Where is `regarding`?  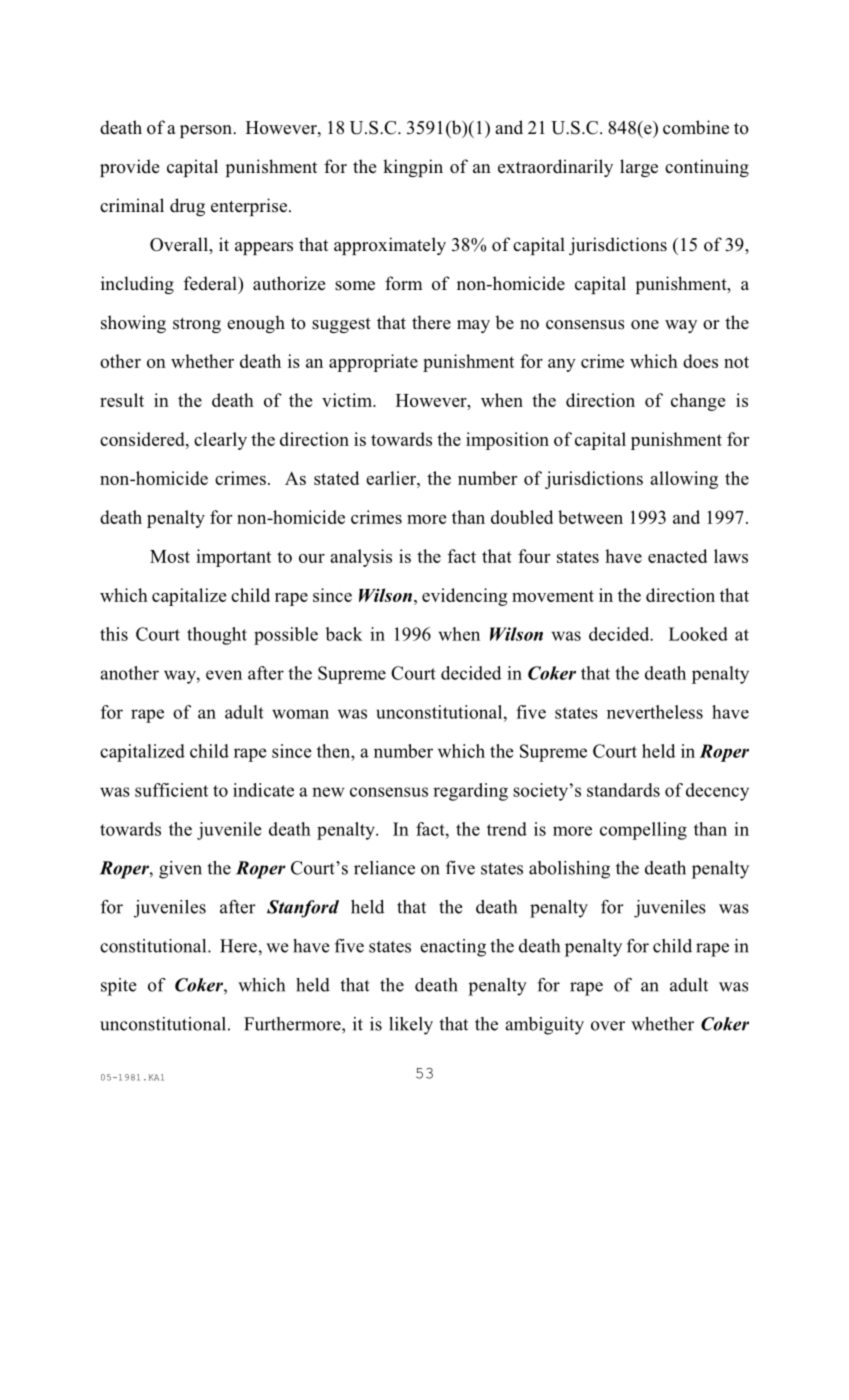
regarding is located at coordinates (470, 792).
